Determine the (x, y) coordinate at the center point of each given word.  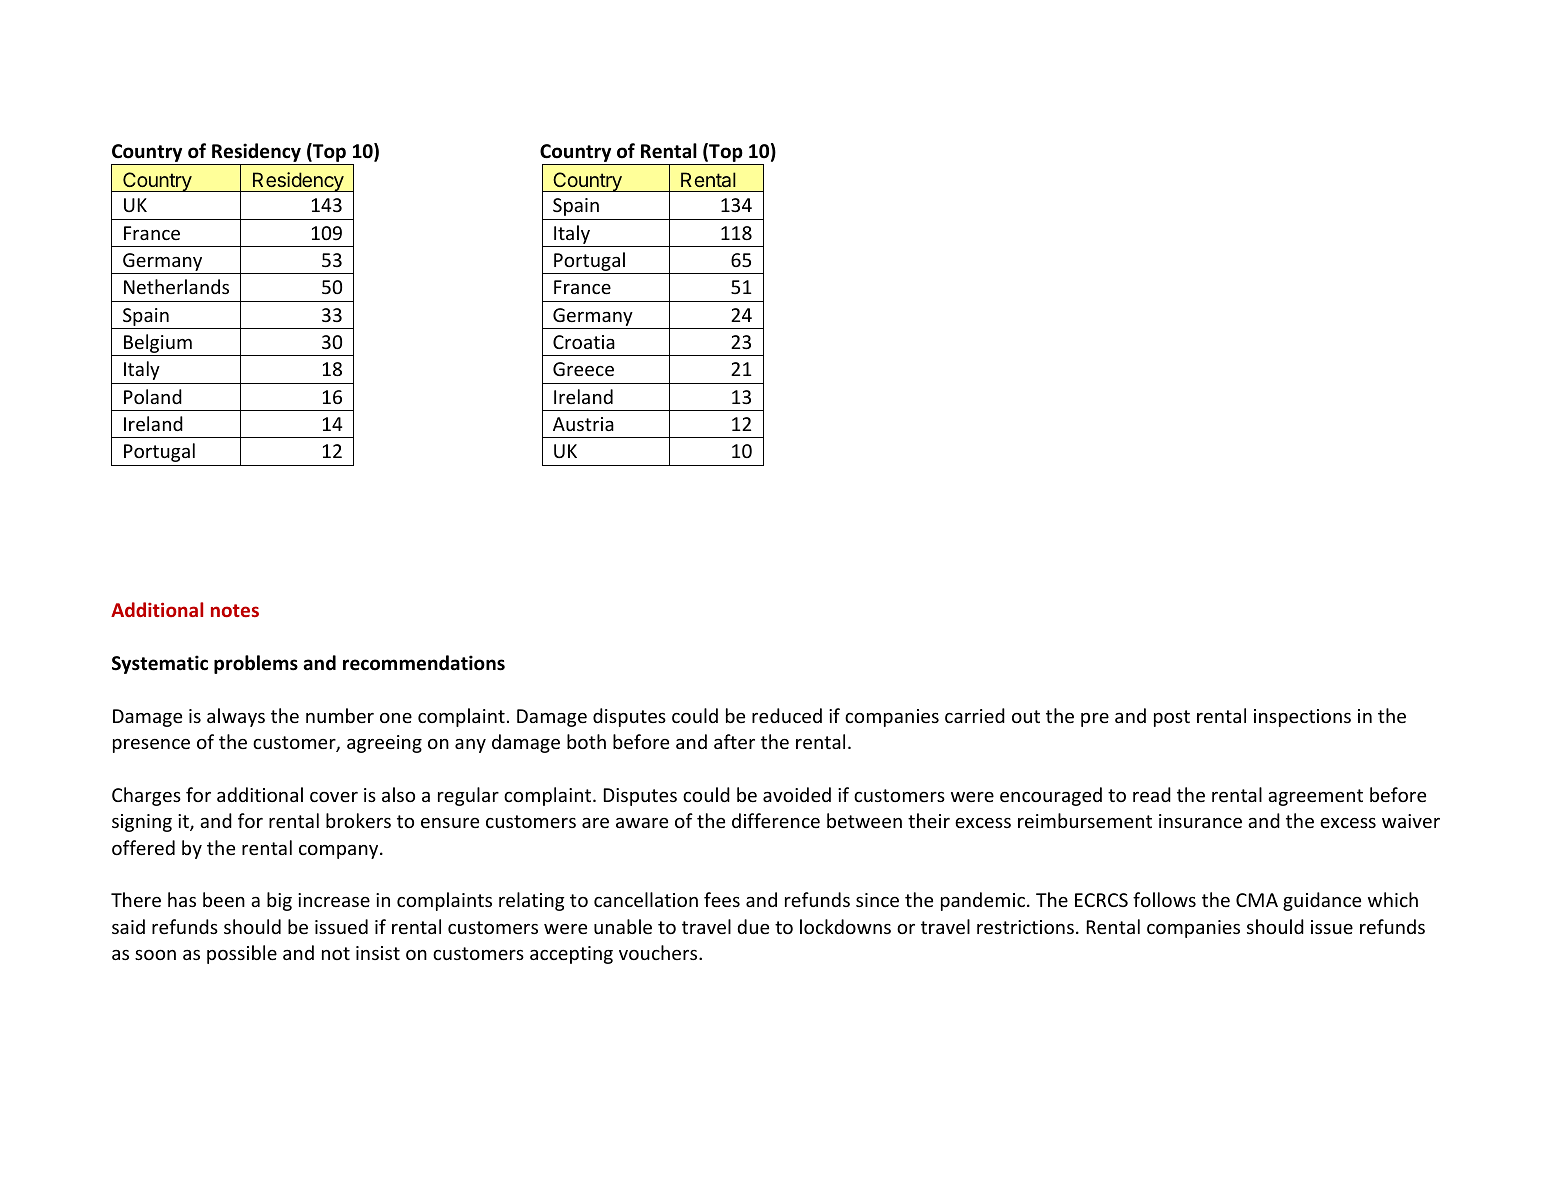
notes (235, 610)
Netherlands (176, 286)
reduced (787, 715)
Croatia (584, 342)
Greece (583, 369)
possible (242, 954)
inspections (1302, 718)
